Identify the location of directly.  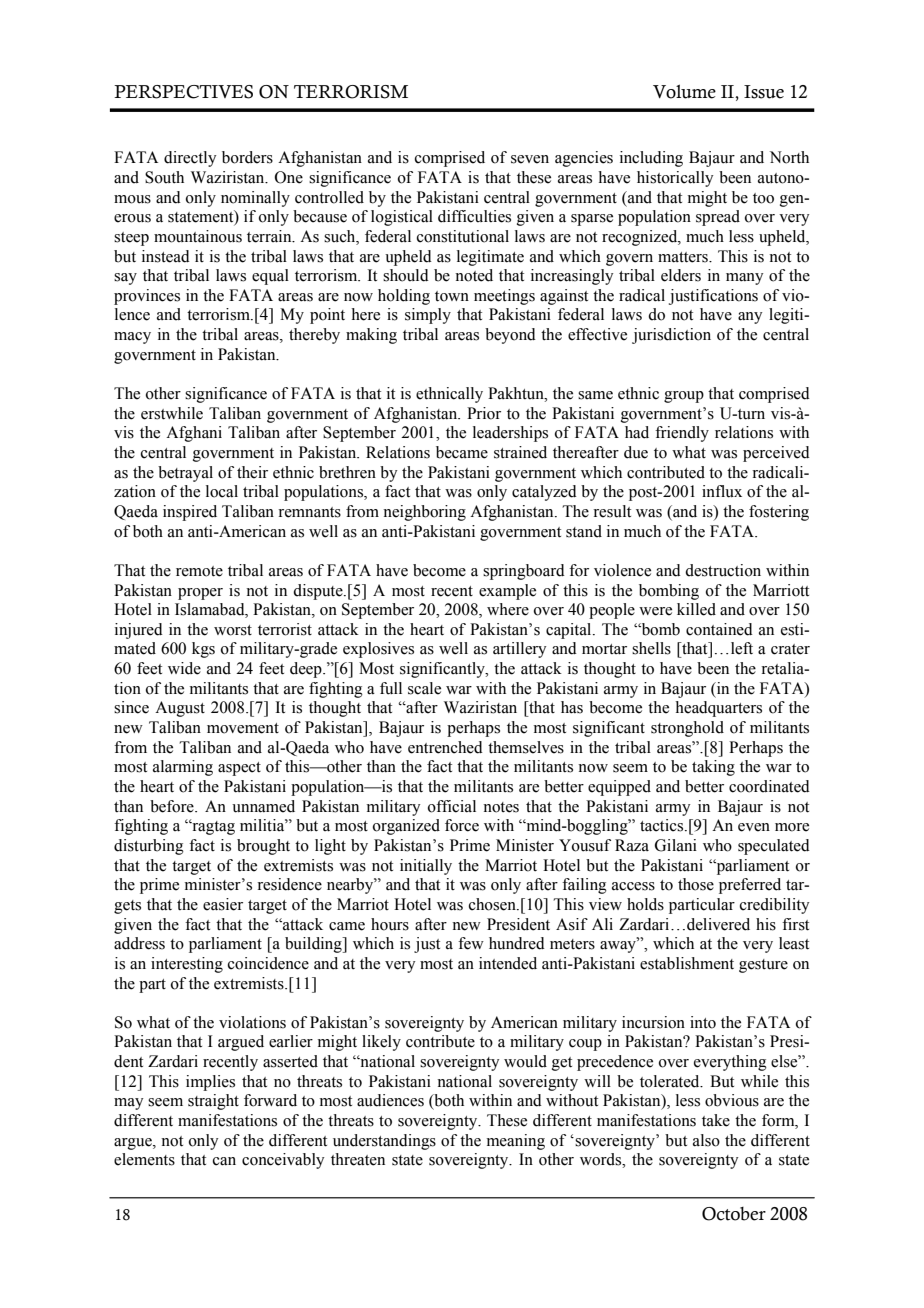
(190, 159).
